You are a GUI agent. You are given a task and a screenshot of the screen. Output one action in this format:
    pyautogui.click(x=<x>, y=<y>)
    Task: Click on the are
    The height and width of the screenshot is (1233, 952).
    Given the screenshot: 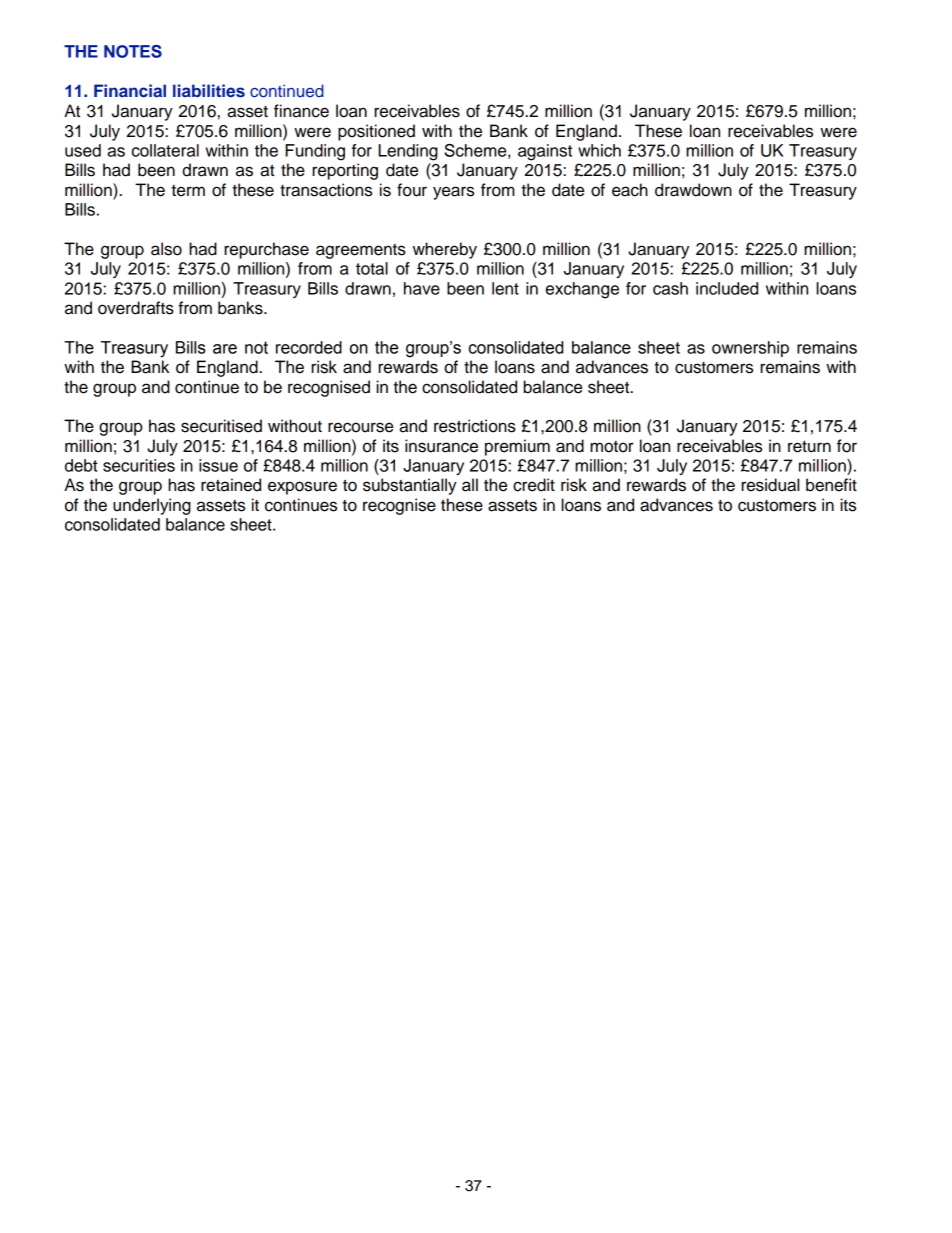 What is the action you would take?
    pyautogui.click(x=225, y=349)
